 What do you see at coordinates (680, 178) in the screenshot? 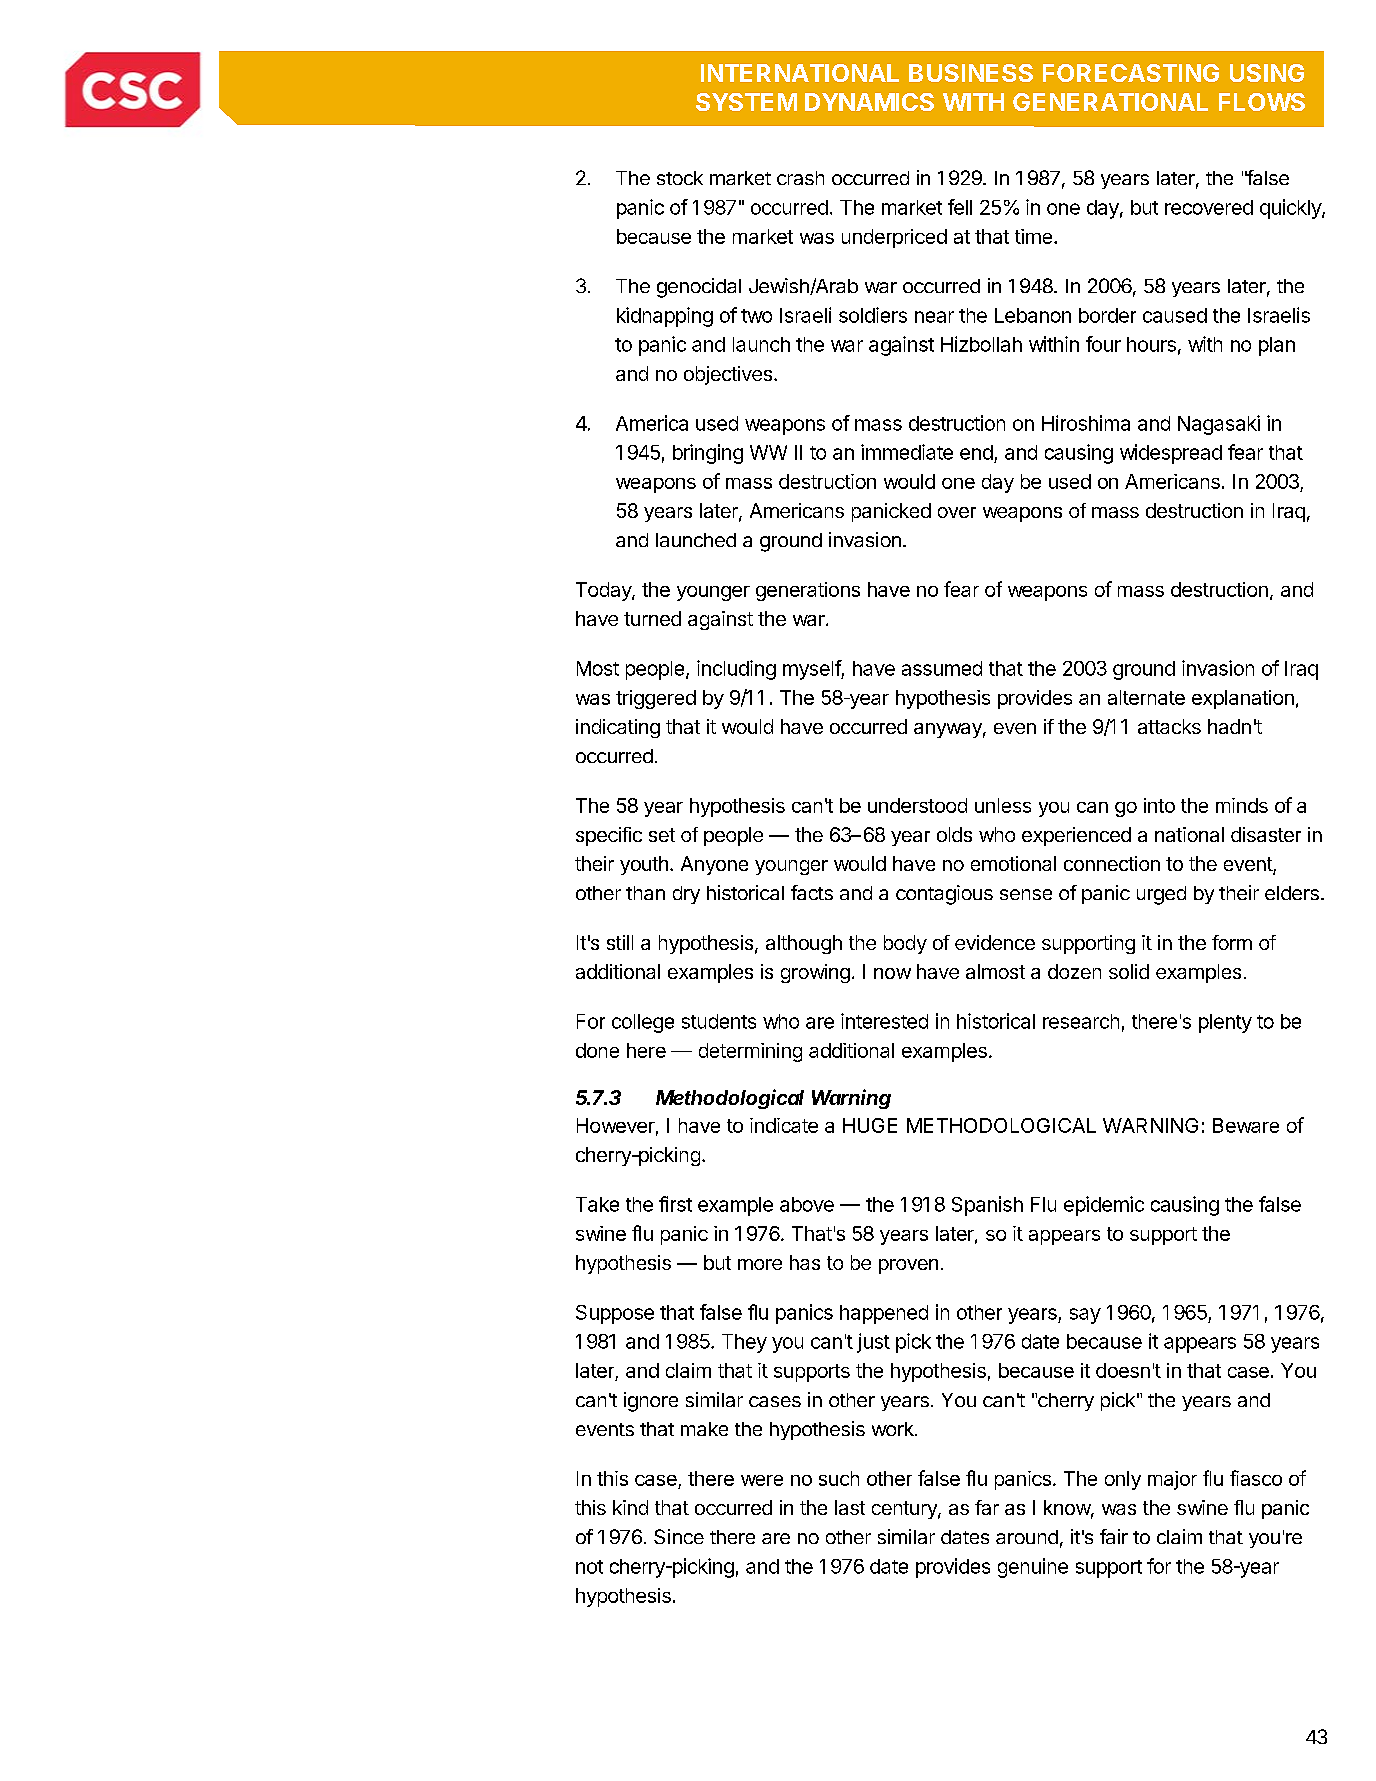
I see `stock` at bounding box center [680, 178].
